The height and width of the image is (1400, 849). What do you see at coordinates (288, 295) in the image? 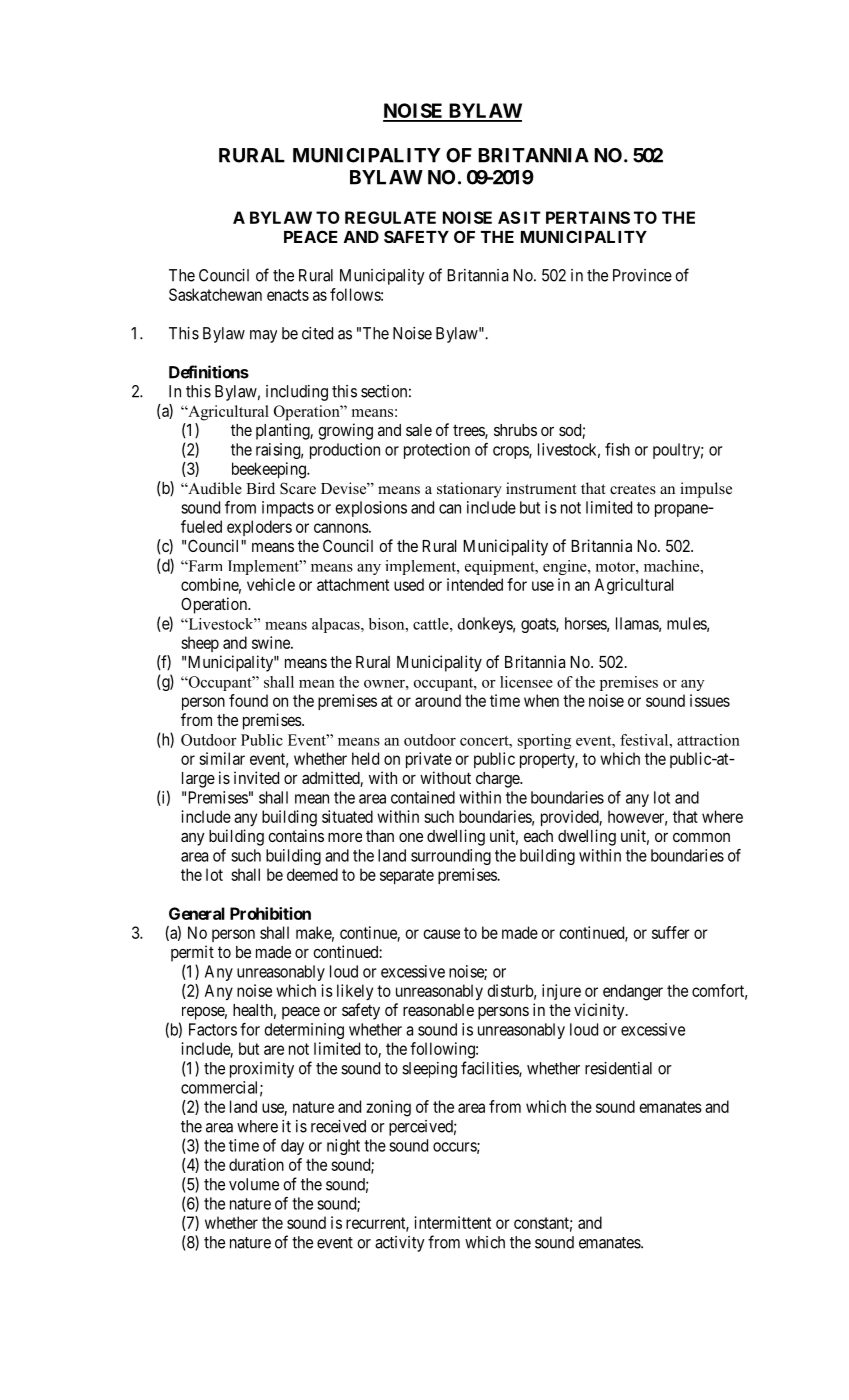
I see `enacts` at bounding box center [288, 295].
